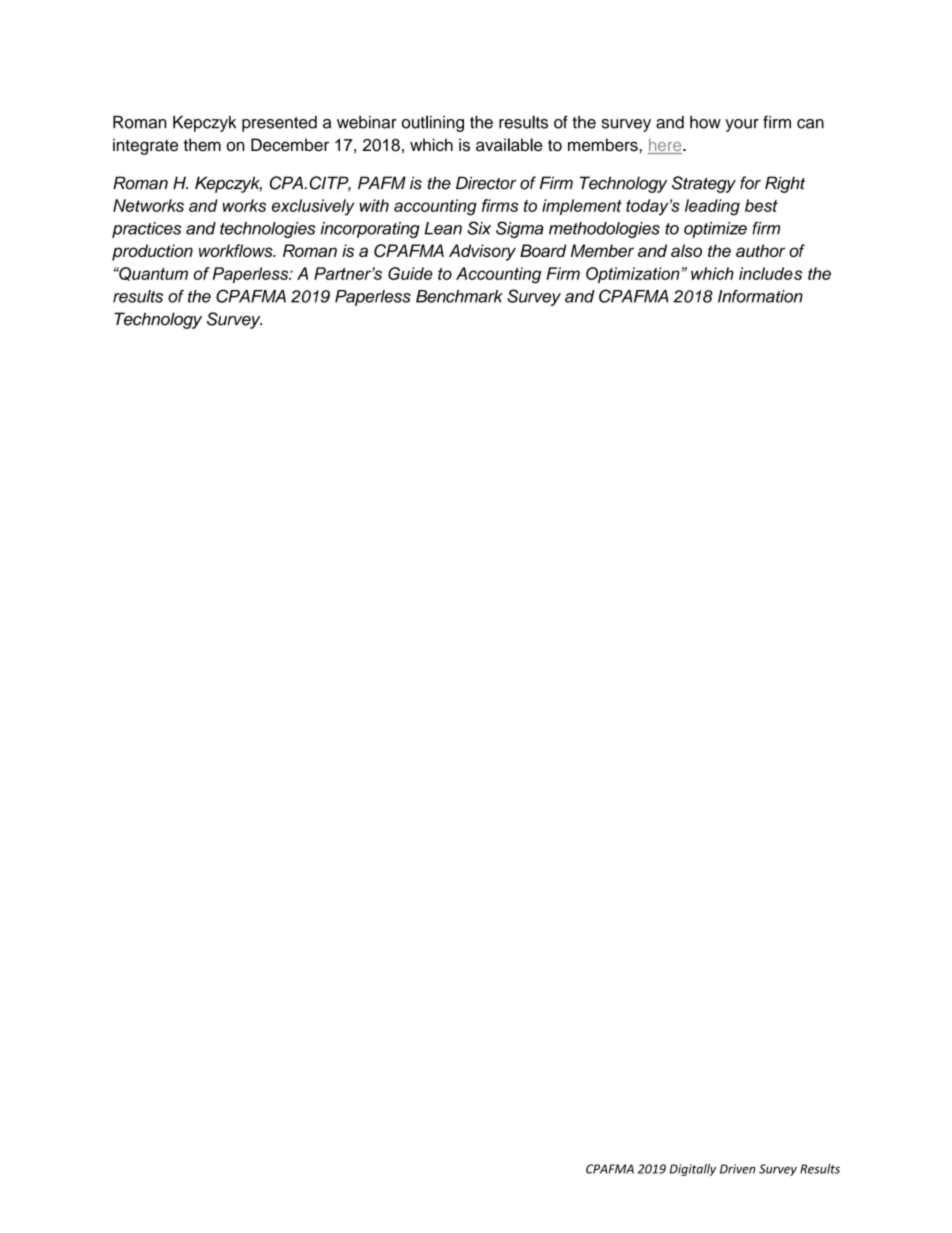 The height and width of the screenshot is (1233, 952). I want to click on Optimization, so click(633, 275).
